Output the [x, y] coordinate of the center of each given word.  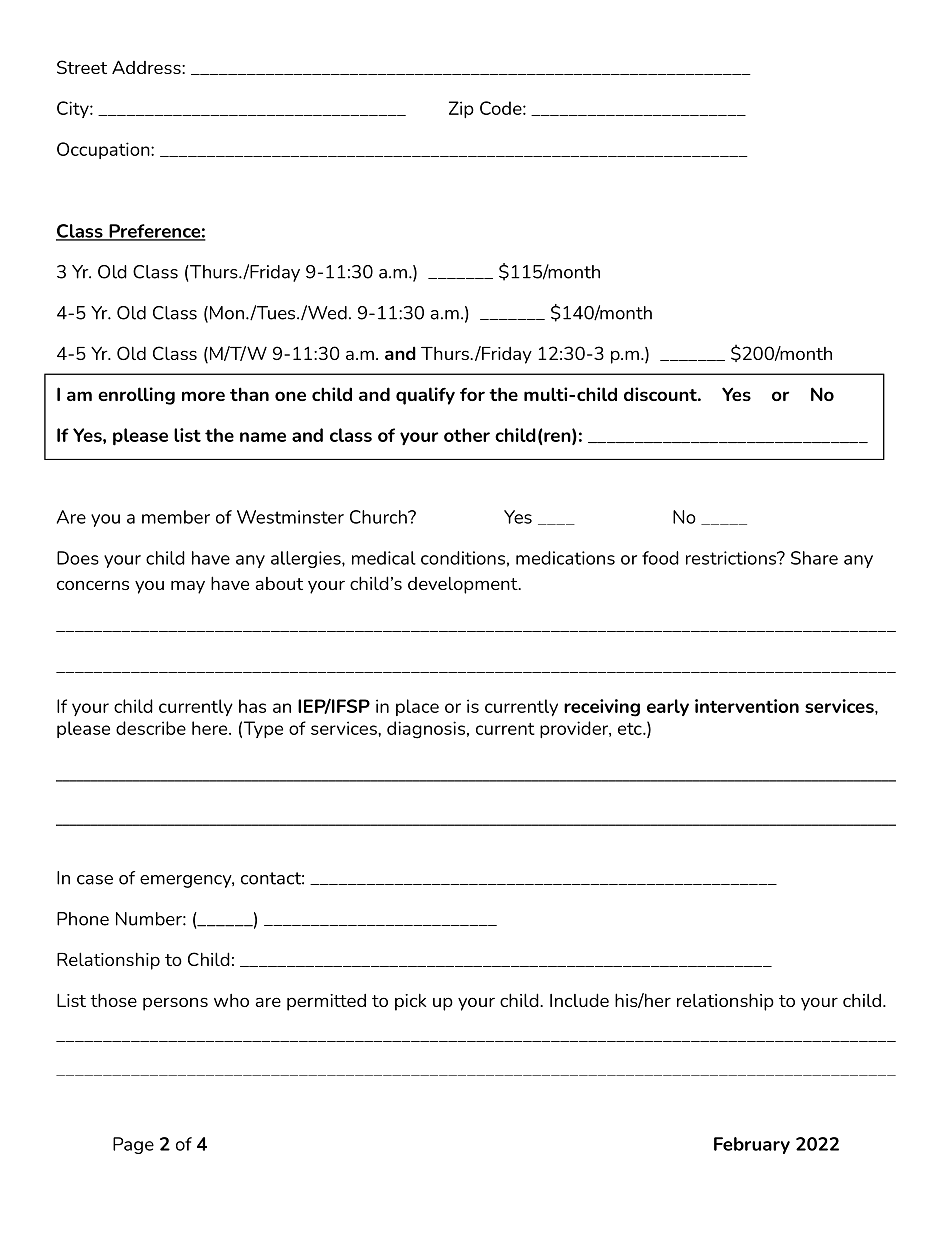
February [752, 1145]
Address [147, 67]
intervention [747, 706]
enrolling [136, 396]
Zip [461, 109]
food [660, 558]
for [472, 394]
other [467, 435]
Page [133, 1145]
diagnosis [426, 730]
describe [151, 728]
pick [410, 1002]
